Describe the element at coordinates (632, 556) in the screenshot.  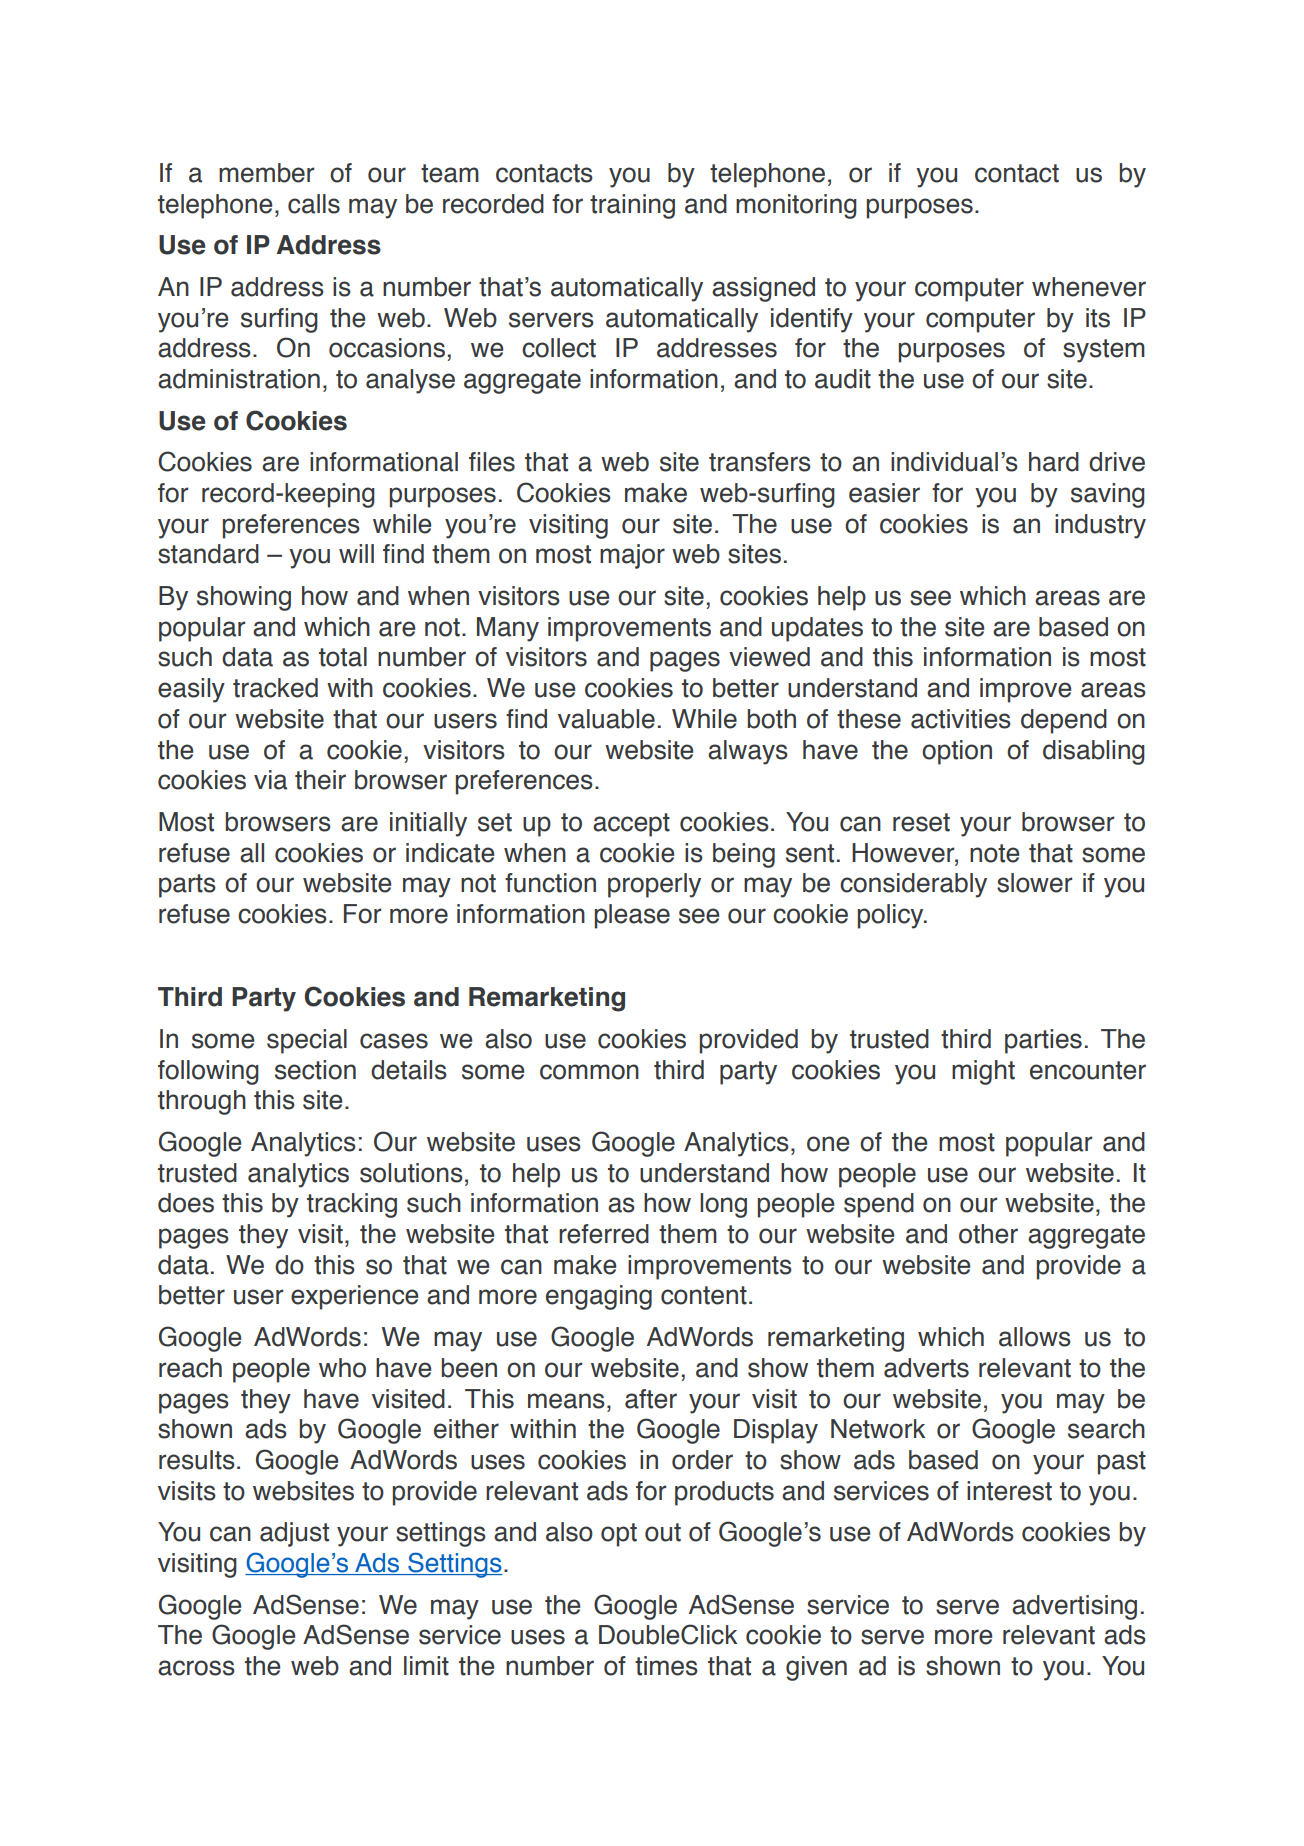
I see `major` at that location.
